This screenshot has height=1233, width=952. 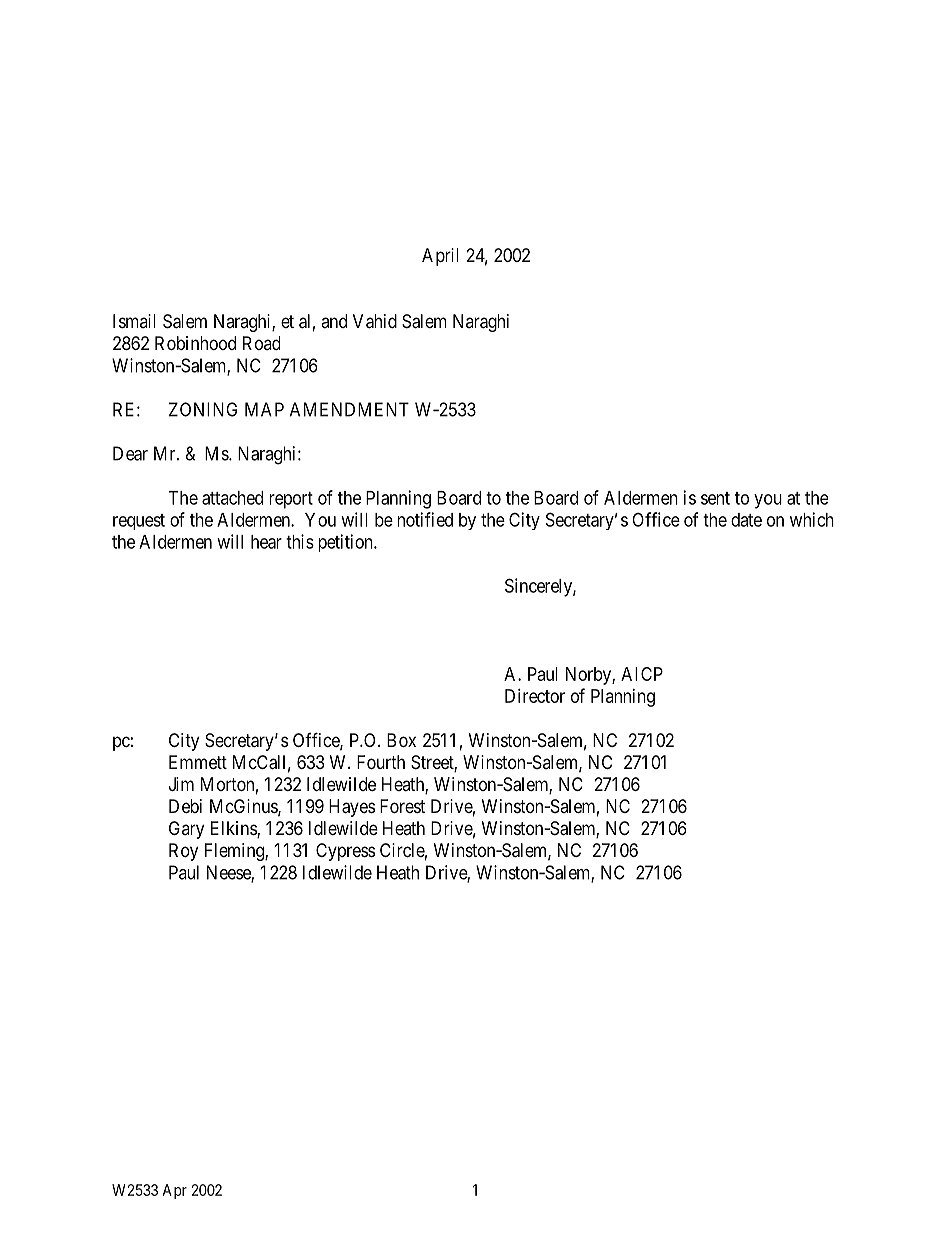 I want to click on notified, so click(x=425, y=519).
